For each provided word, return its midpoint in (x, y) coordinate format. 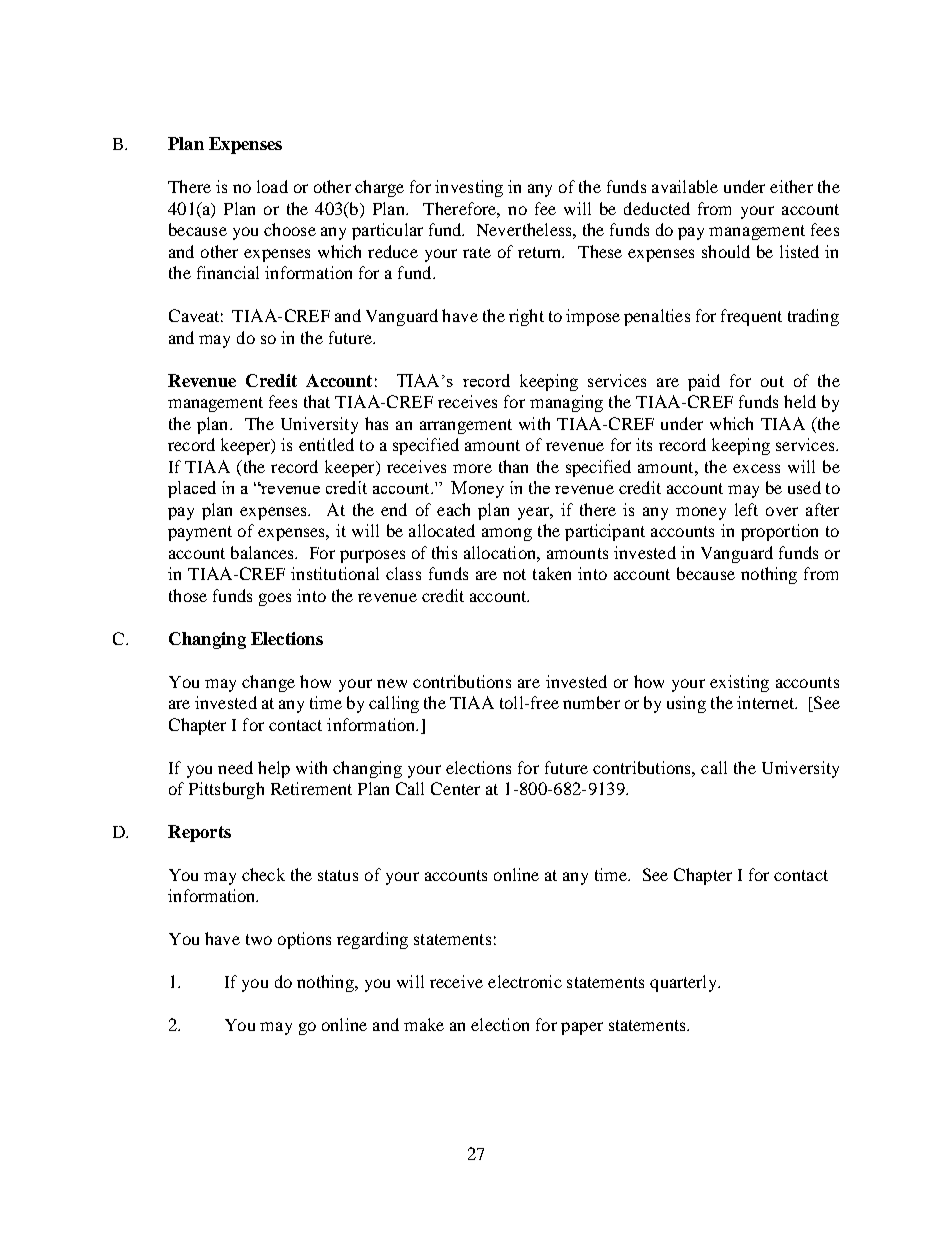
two (259, 939)
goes (275, 599)
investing (469, 188)
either (791, 186)
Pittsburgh (226, 790)
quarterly (685, 983)
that (317, 401)
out (772, 381)
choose (290, 229)
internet (767, 702)
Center (455, 788)
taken (552, 573)
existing (739, 683)
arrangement (466, 426)
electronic (525, 981)
